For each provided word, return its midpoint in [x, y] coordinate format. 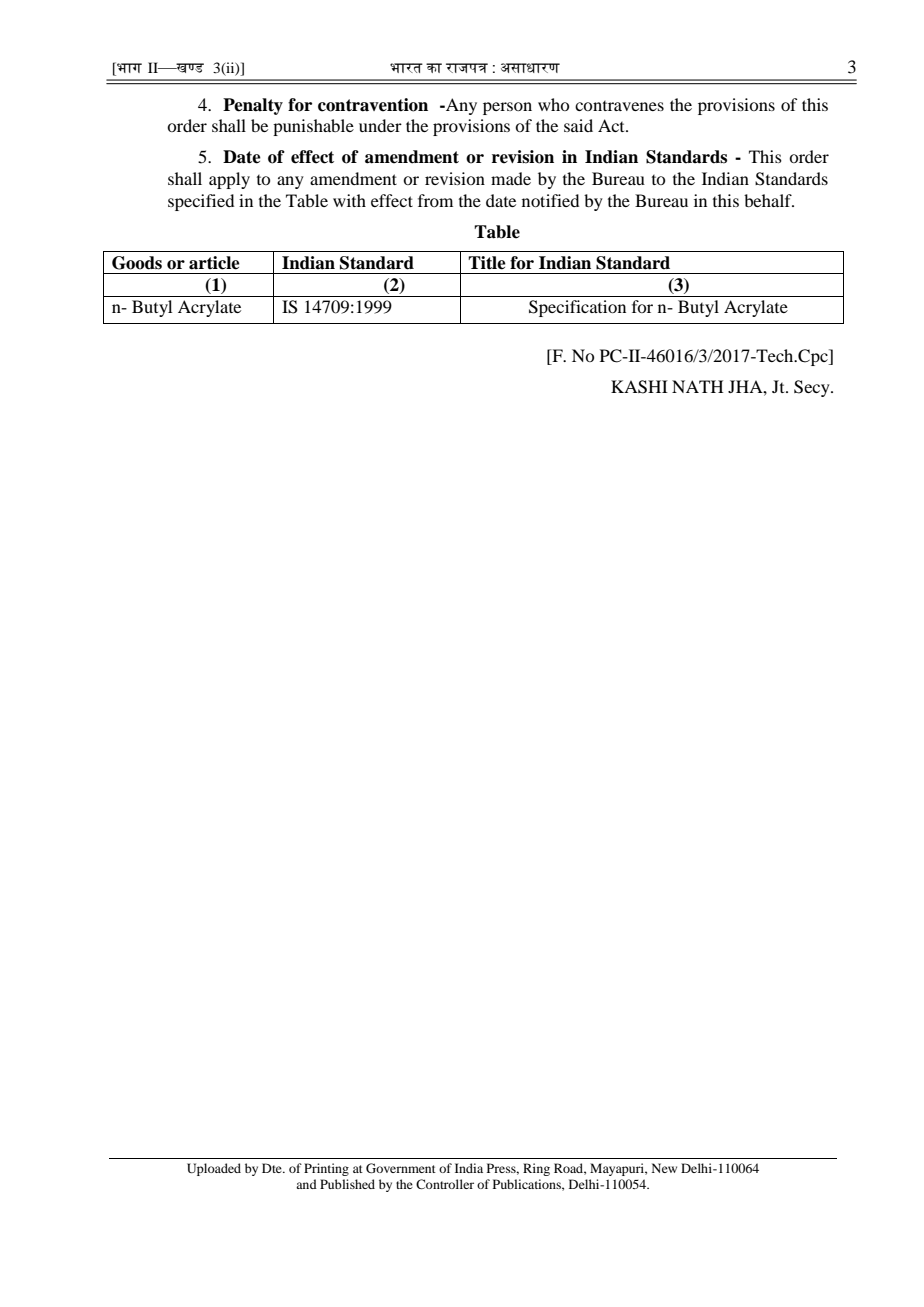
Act [612, 125]
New [664, 1168]
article [214, 263]
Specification [577, 308]
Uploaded [214, 1169]
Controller [445, 1184]
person [507, 108]
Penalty [253, 106]
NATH [697, 386]
